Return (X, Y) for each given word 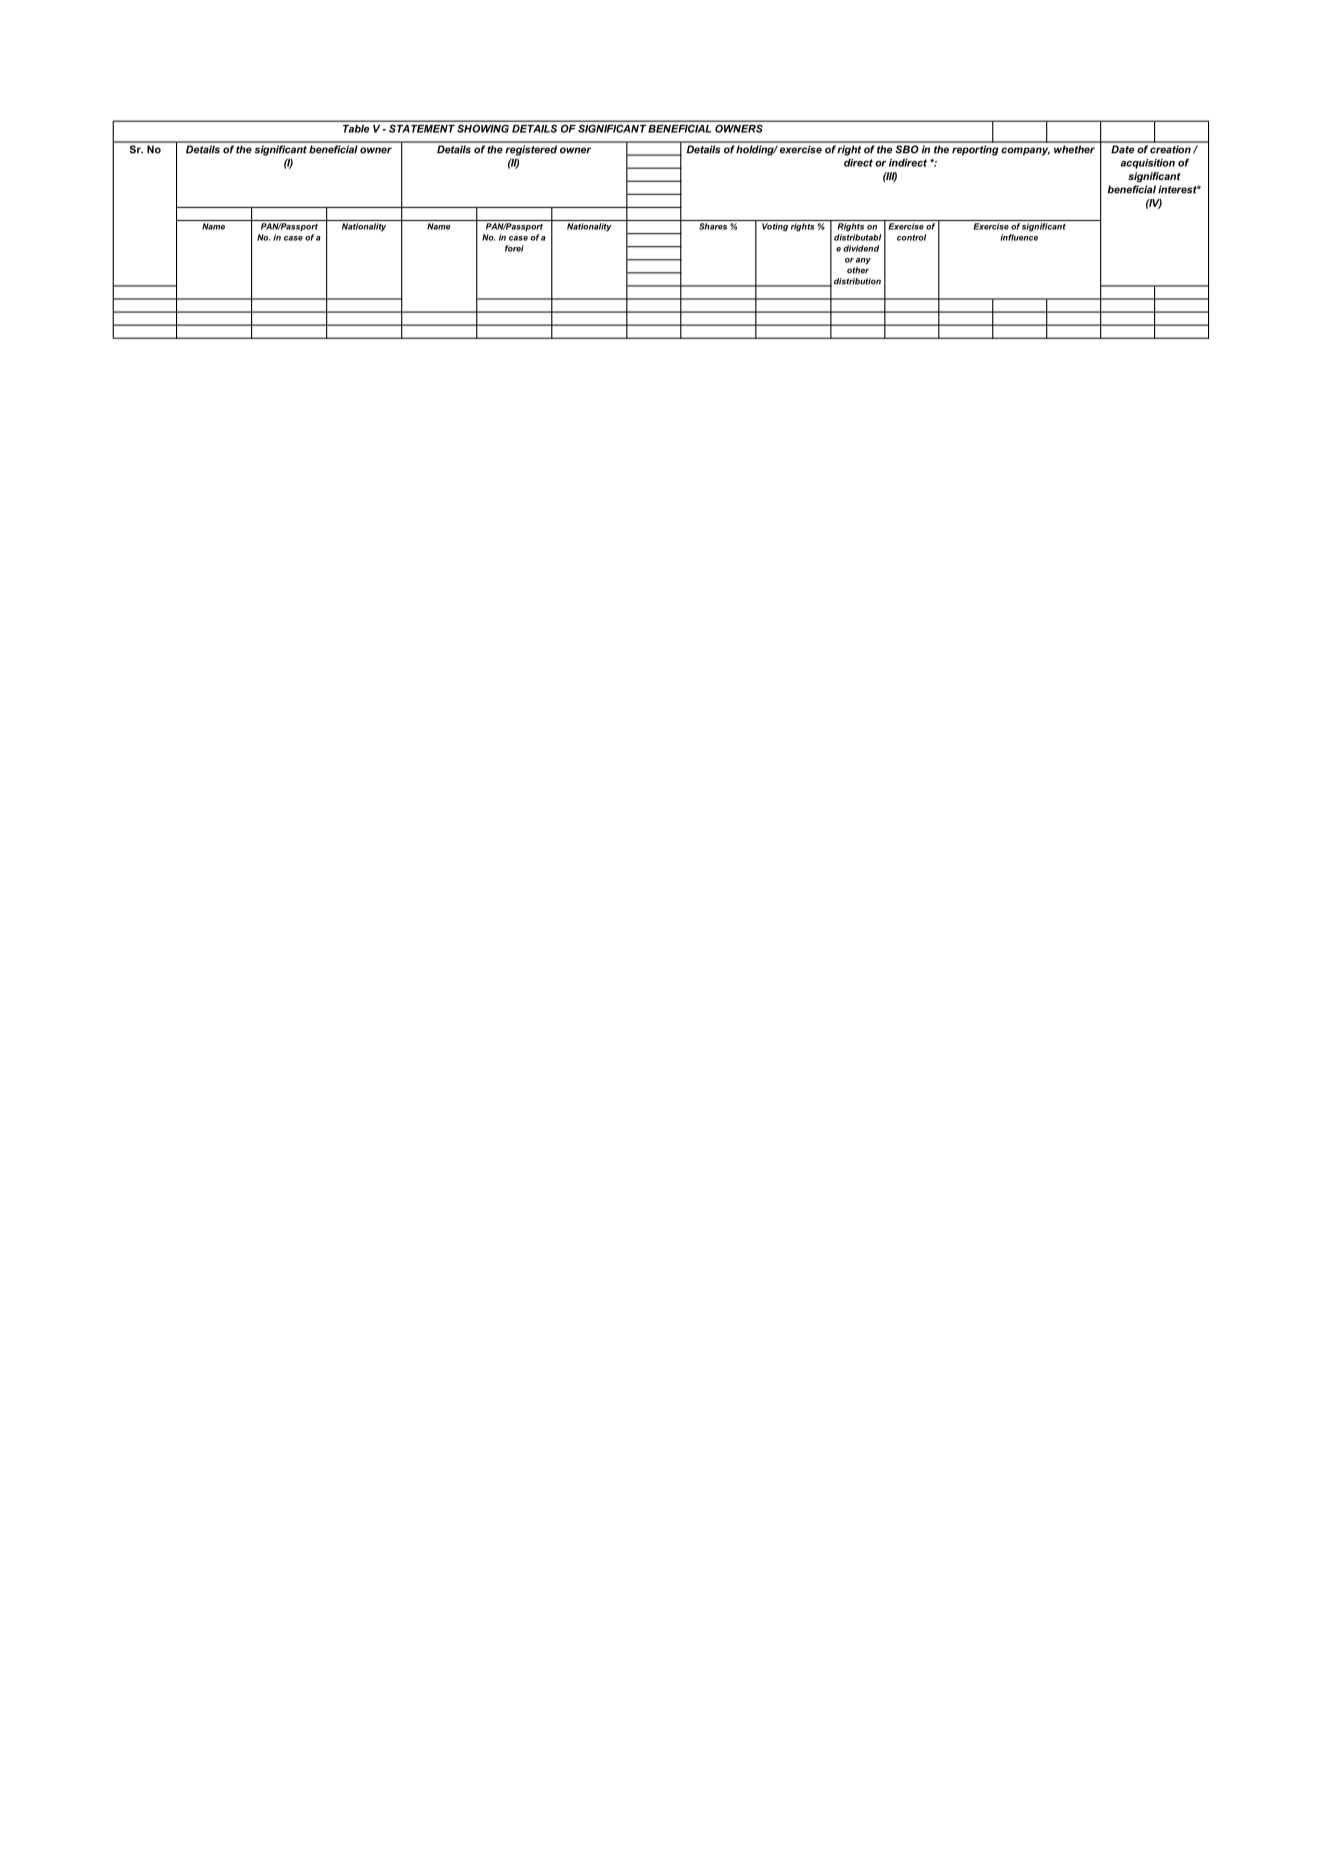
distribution (857, 281)
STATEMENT (422, 129)
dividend (861, 248)
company (1025, 151)
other (858, 270)
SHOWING (483, 129)
